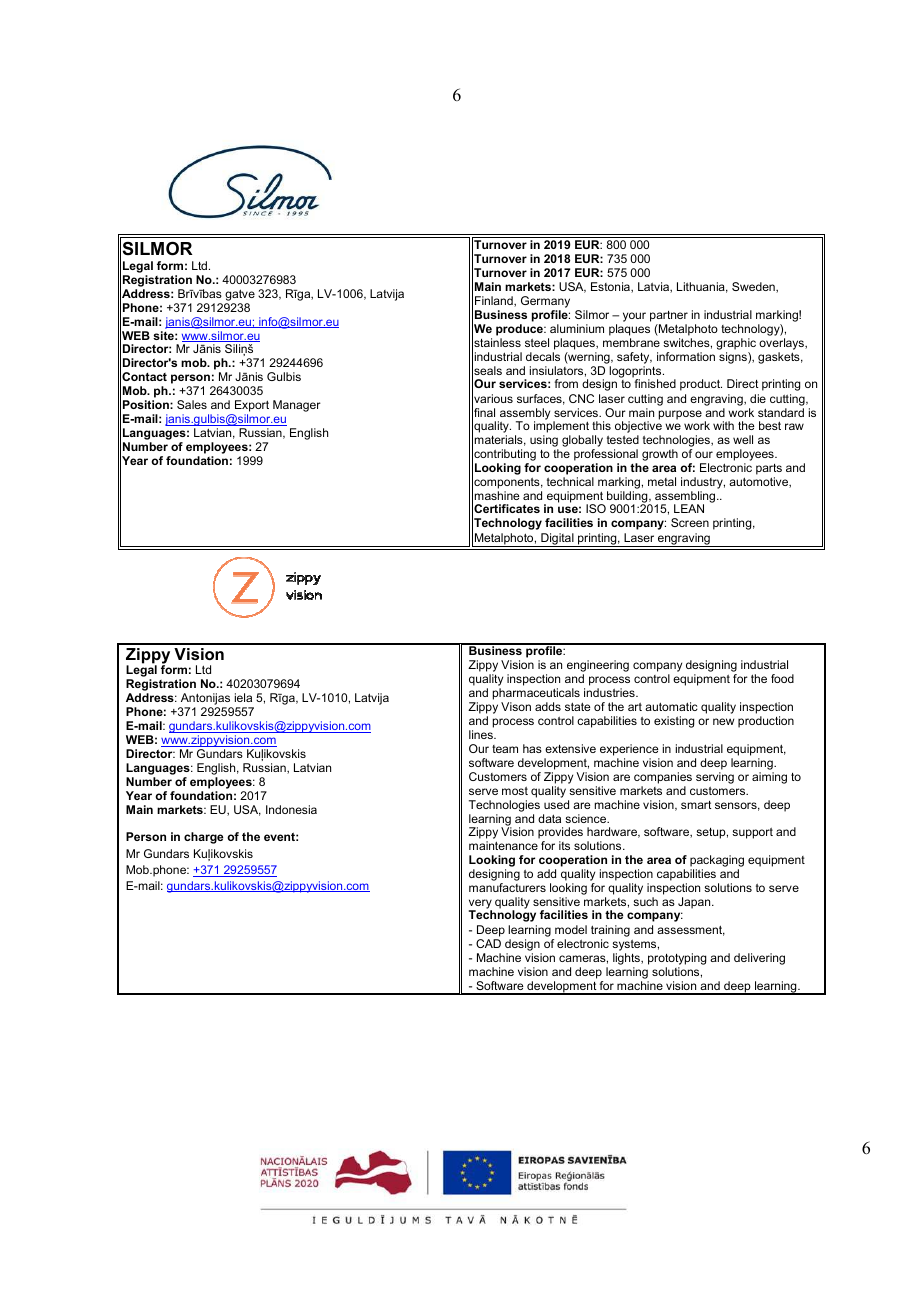 Image resolution: width=924 pixels, height=1308 pixels. What do you see at coordinates (754, 287) in the page?
I see `Sweden` at bounding box center [754, 287].
